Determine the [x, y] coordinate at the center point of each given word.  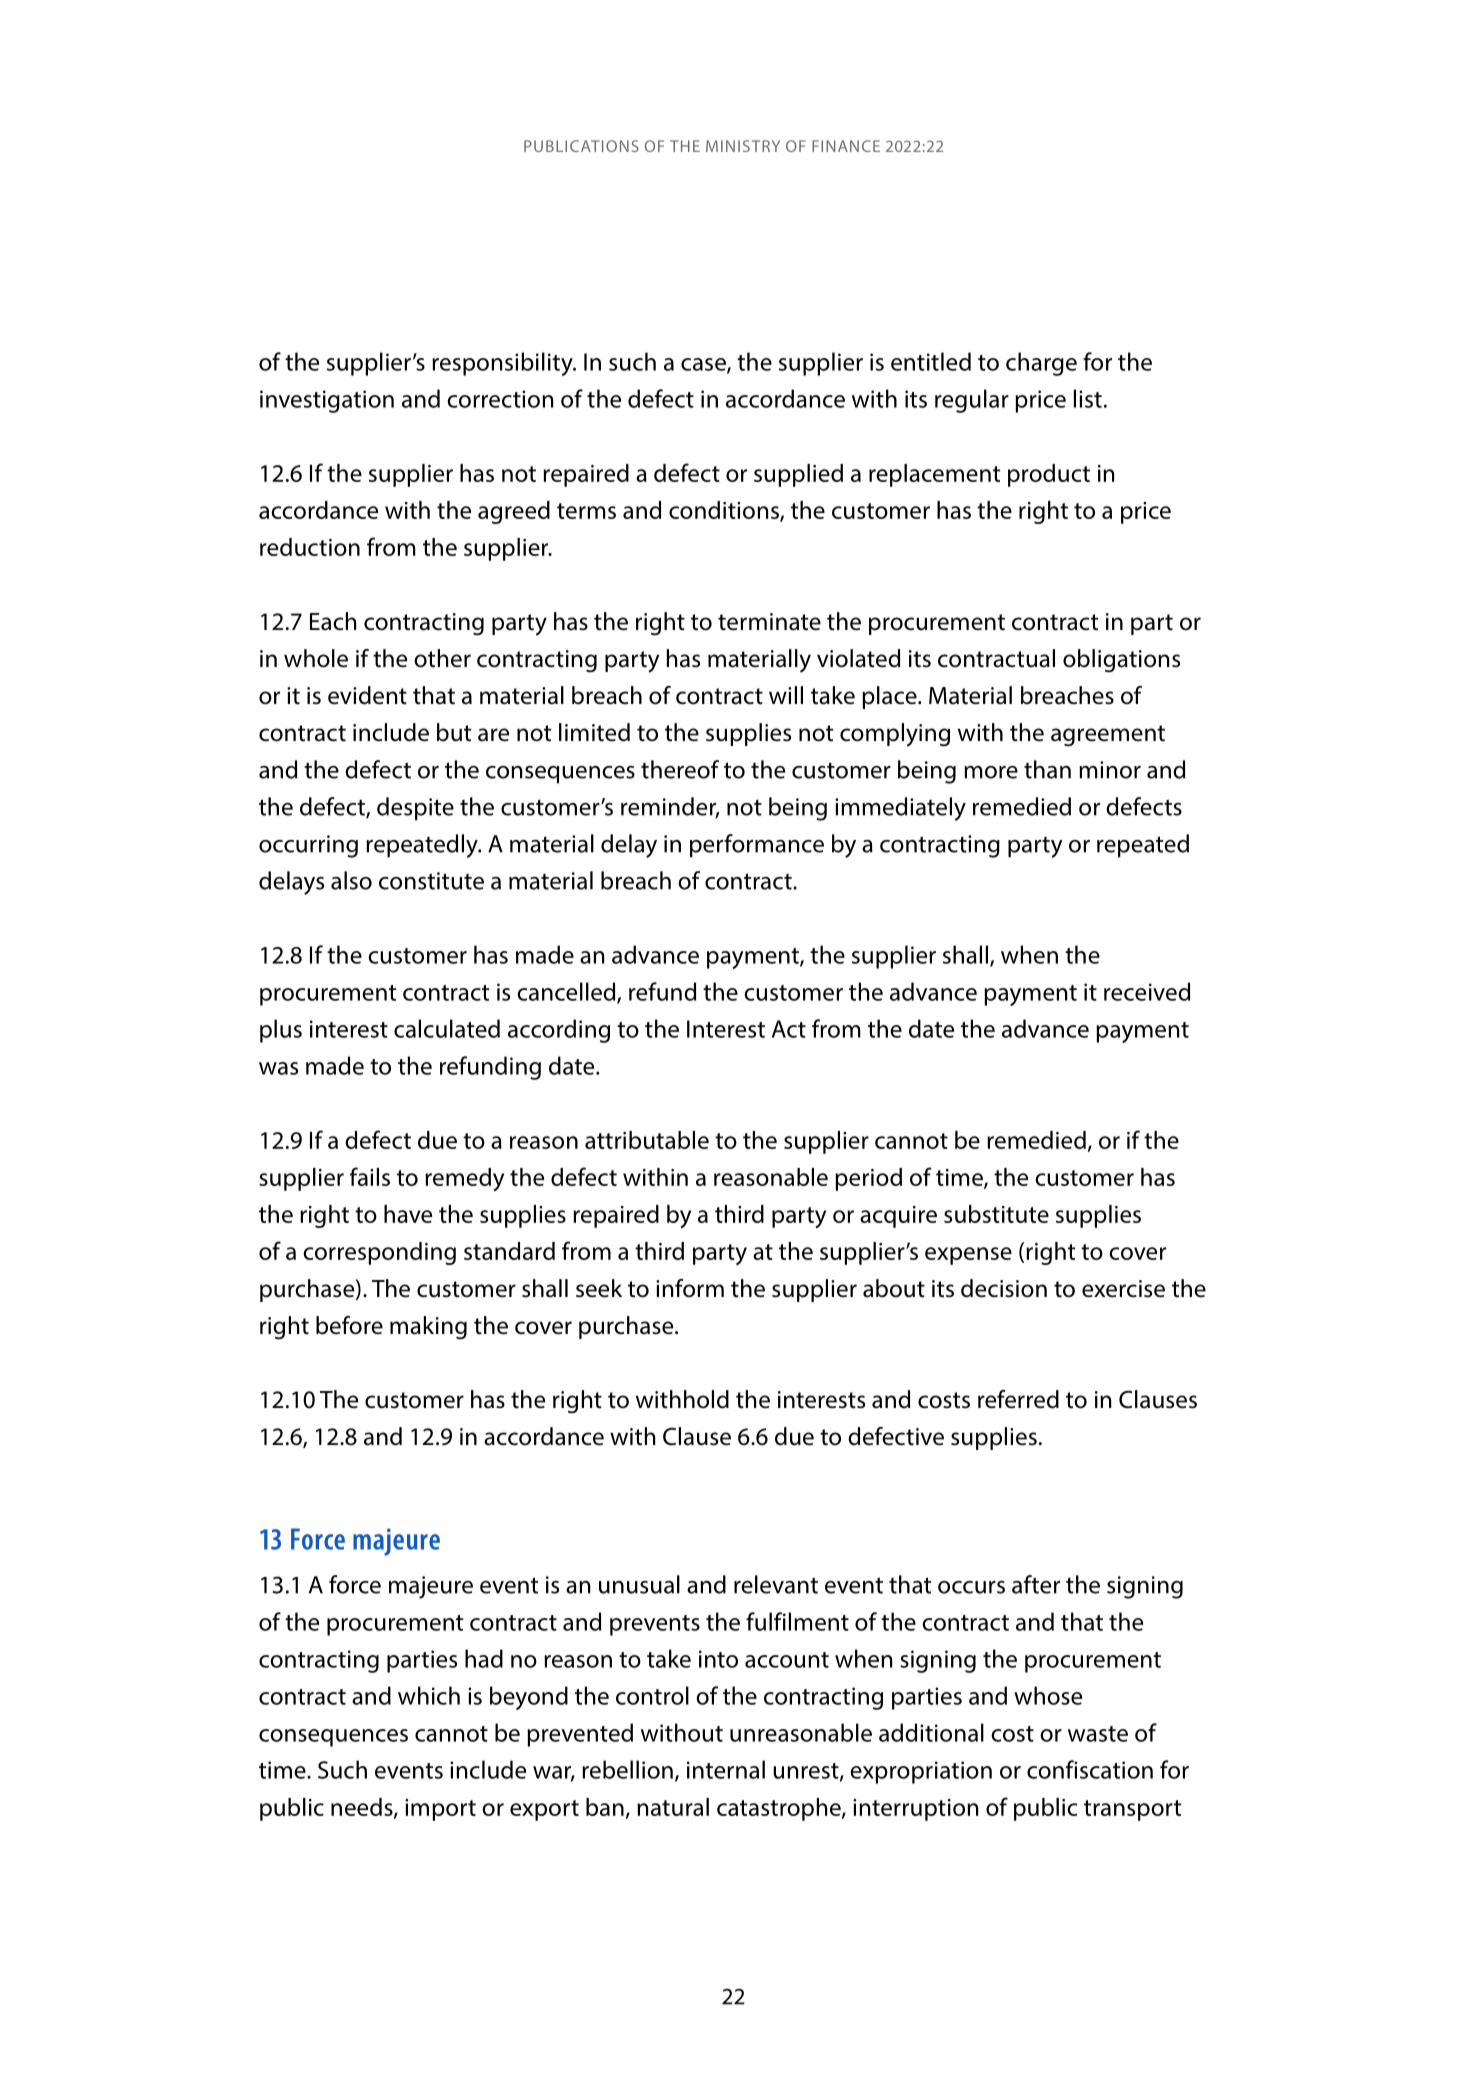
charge [1041, 364]
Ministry [743, 146]
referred [1018, 1399]
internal [726, 1769]
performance [757, 846]
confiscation [1090, 1769]
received [1147, 991]
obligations [1121, 661]
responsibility [503, 364]
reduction [310, 547]
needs [363, 1808]
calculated [447, 1028]
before [349, 1325]
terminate [769, 622]
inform [690, 1288]
